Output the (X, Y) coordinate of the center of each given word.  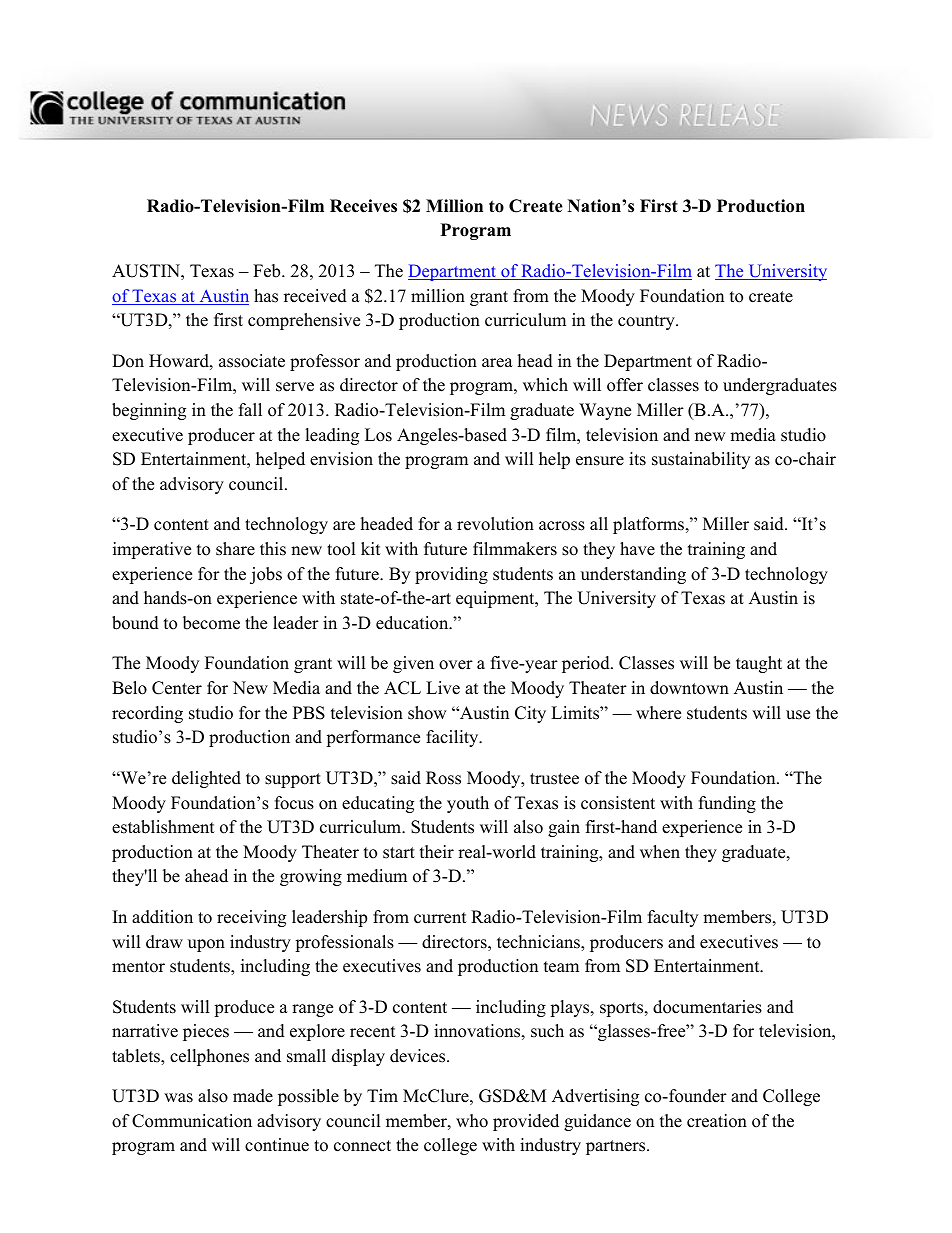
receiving (251, 918)
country (647, 322)
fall (250, 409)
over (456, 665)
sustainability (701, 460)
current (440, 918)
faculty (673, 918)
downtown (689, 688)
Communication (192, 1121)
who (472, 1121)
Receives (363, 206)
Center (177, 688)
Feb (268, 271)
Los (378, 435)
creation (717, 1121)
